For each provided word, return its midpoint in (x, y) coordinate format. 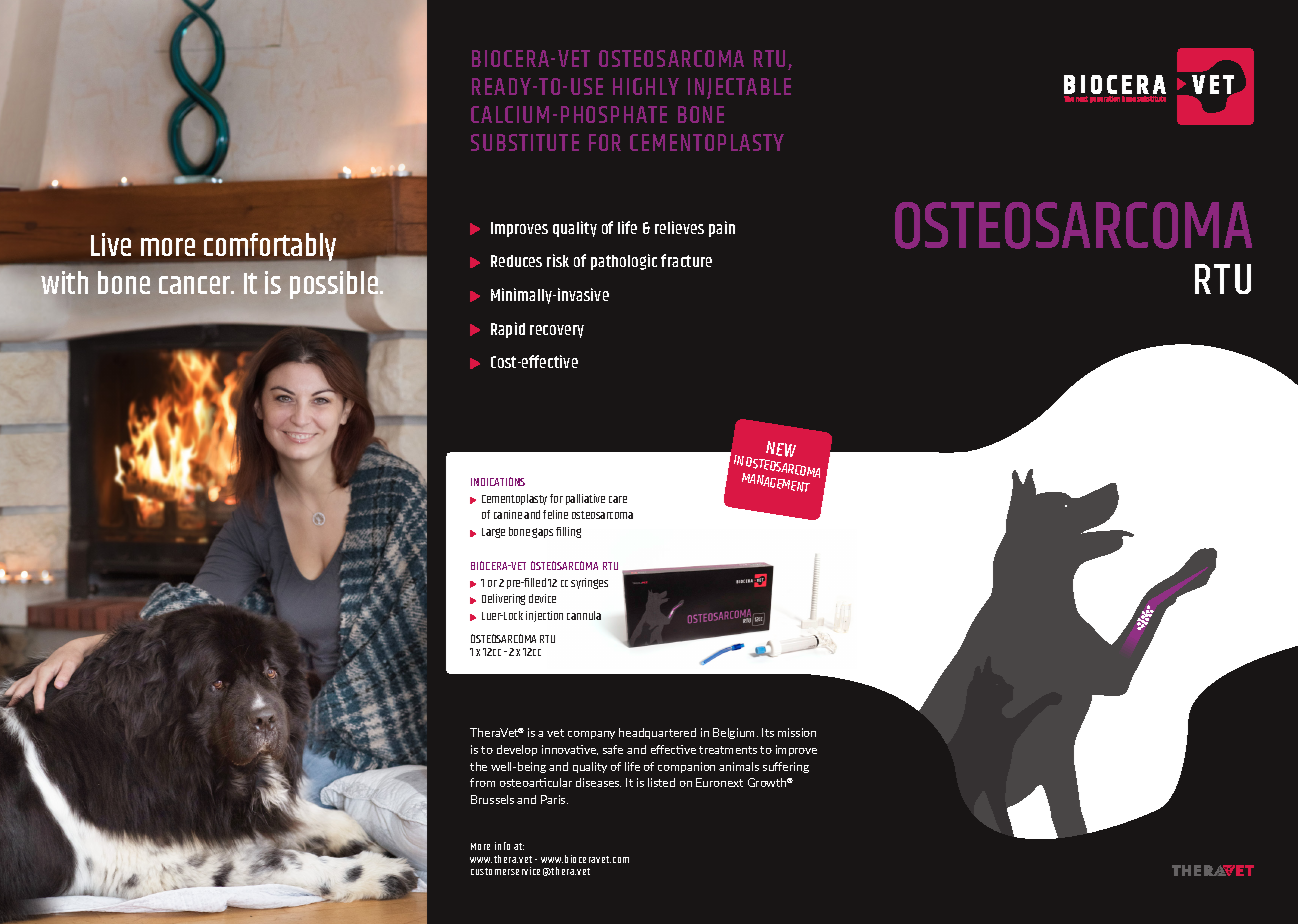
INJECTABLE (739, 88)
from (482, 782)
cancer (196, 285)
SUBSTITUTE (525, 142)
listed (661, 782)
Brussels (492, 799)
